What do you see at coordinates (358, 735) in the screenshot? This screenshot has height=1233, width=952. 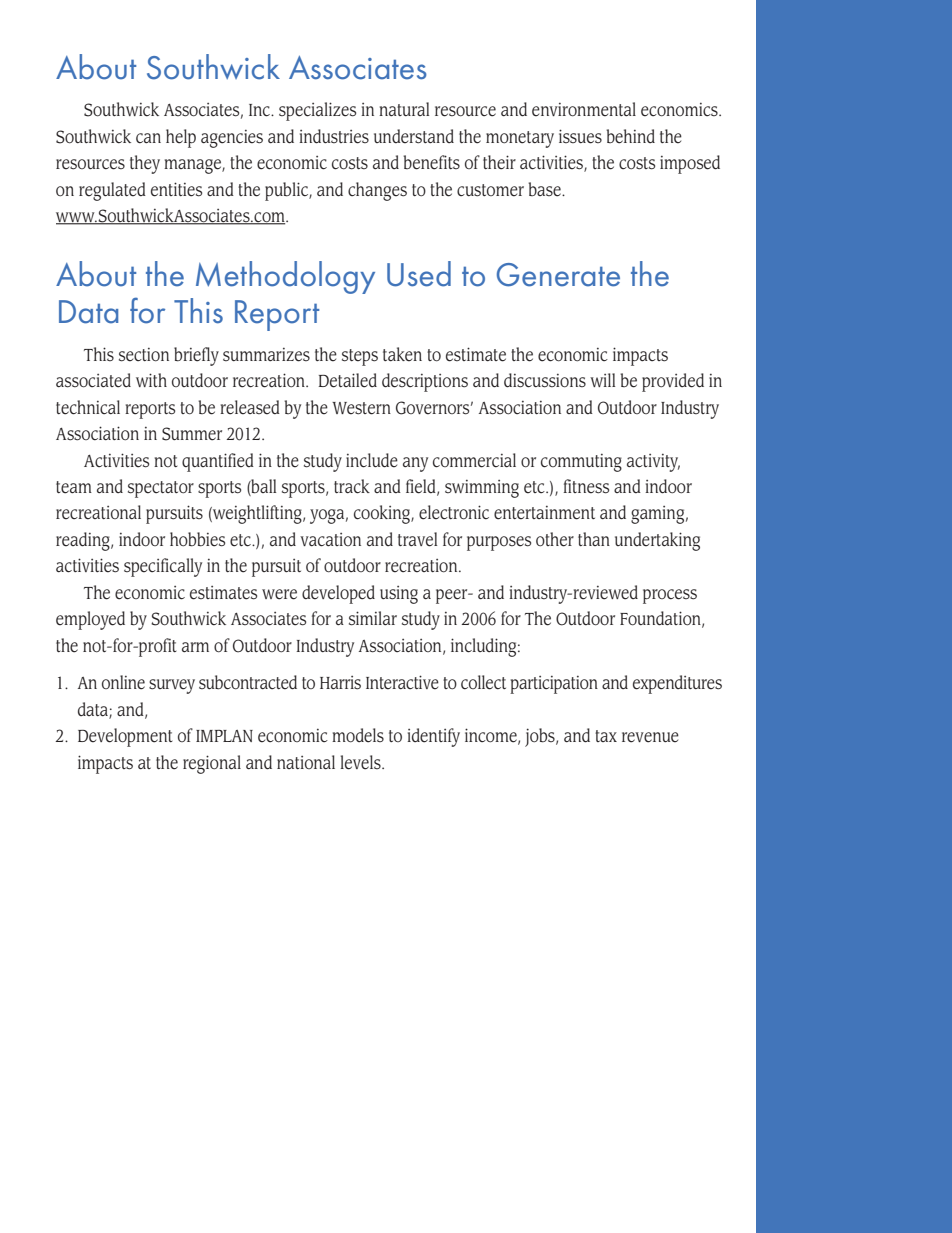 I see `models` at bounding box center [358, 735].
